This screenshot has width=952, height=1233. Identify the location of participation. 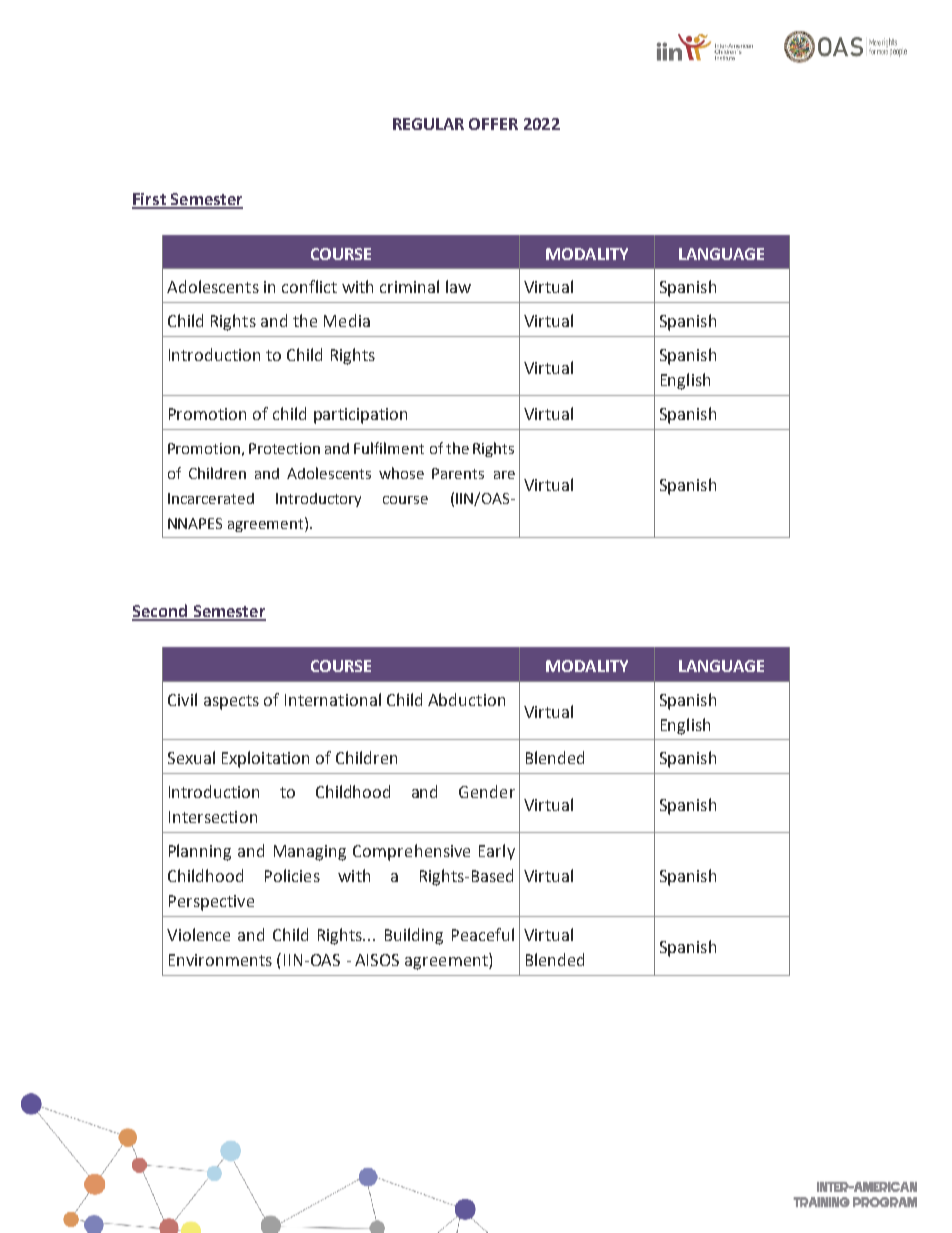
(360, 416).
